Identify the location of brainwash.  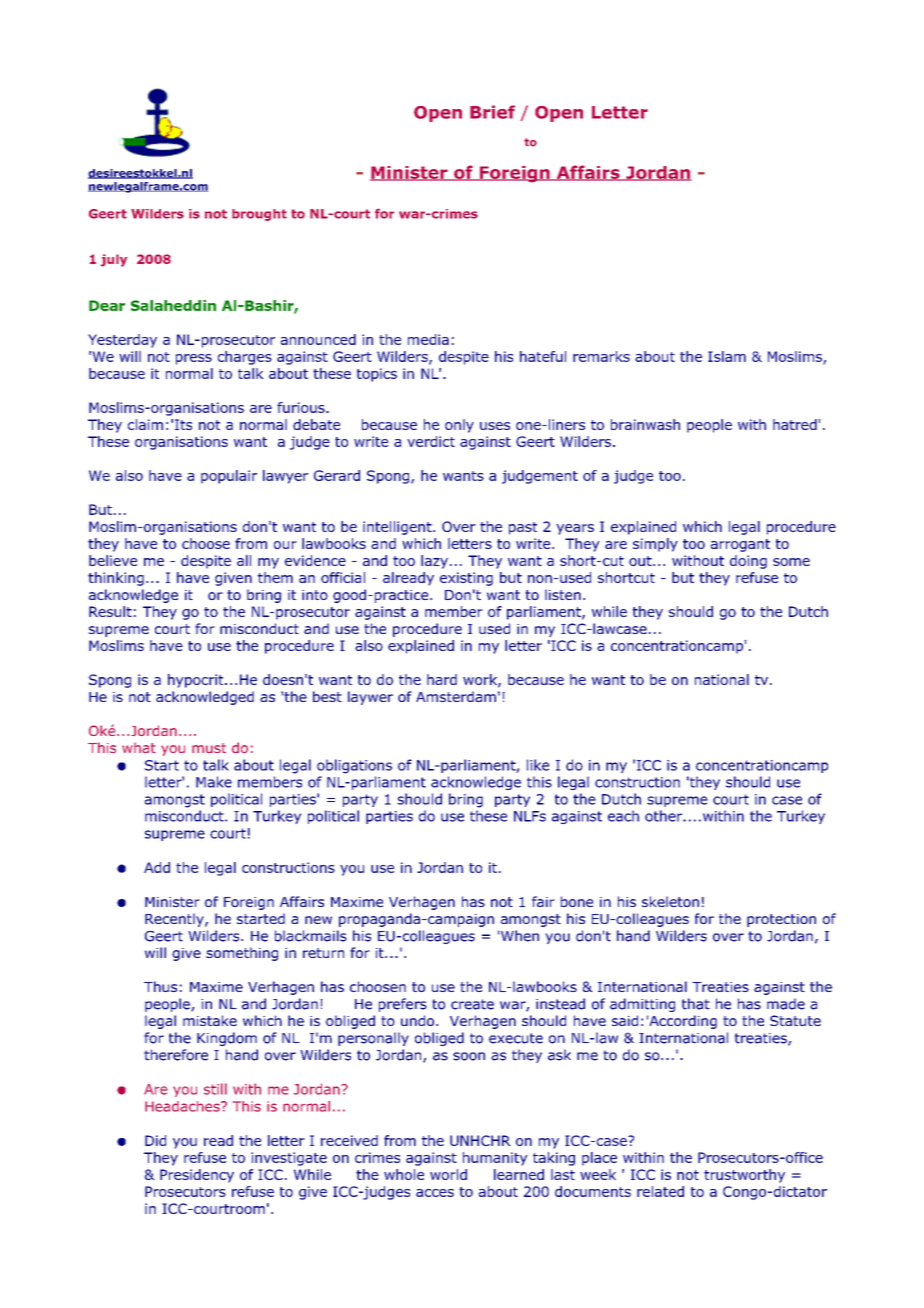
(645, 424).
